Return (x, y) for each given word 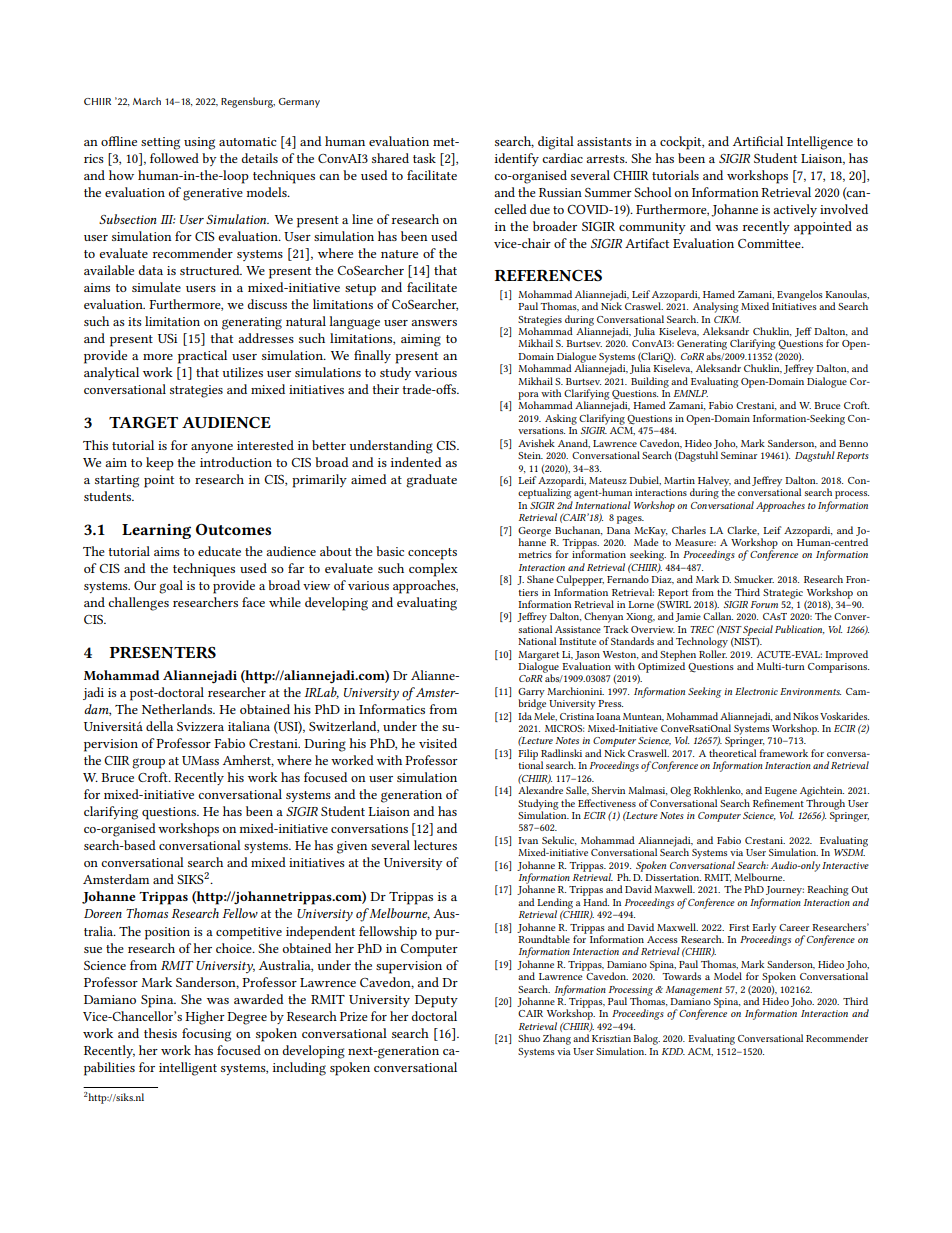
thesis (160, 1033)
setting (160, 143)
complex (433, 570)
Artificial (758, 141)
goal (171, 587)
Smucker (754, 579)
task (424, 158)
